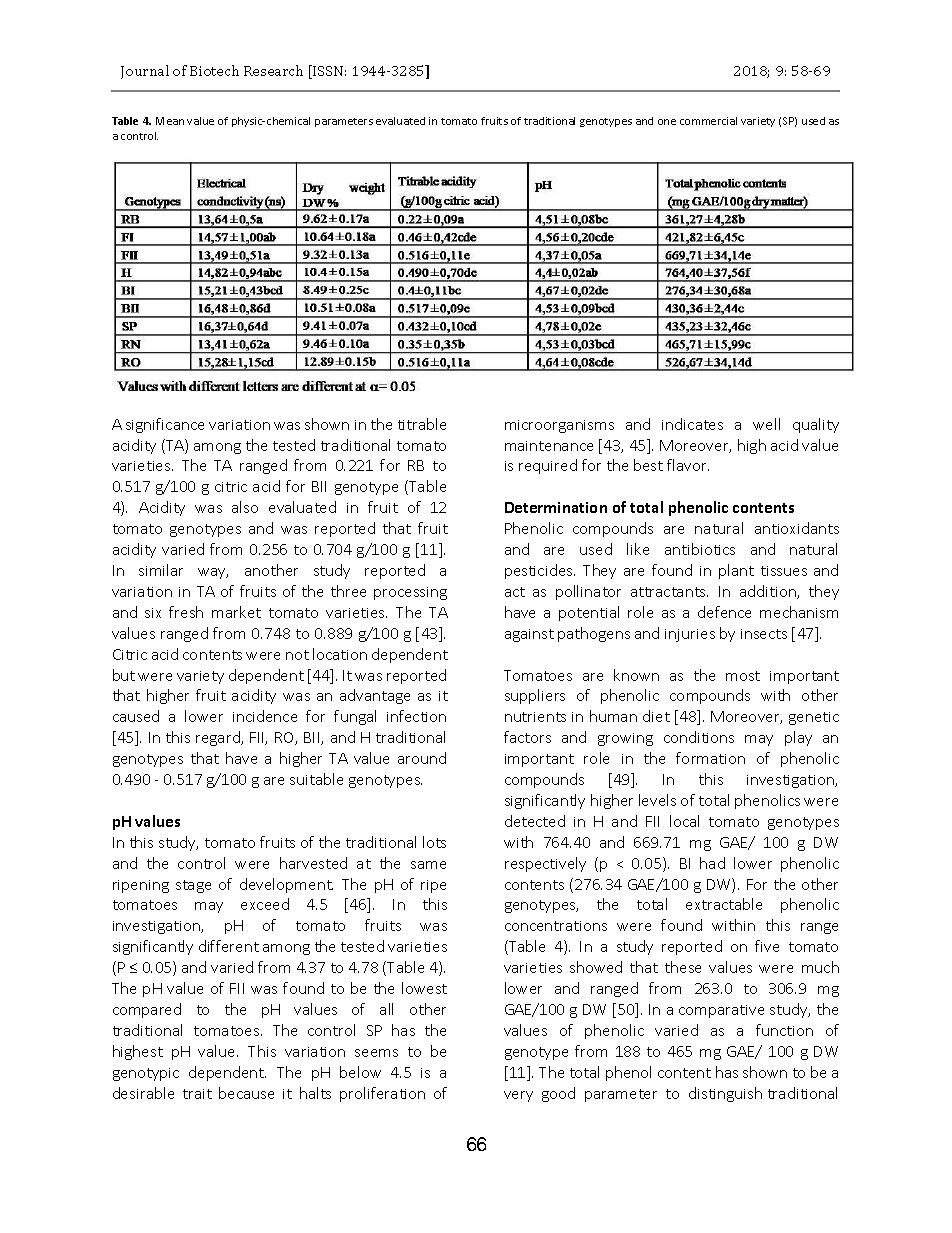 Image resolution: width=952 pixels, height=1233 pixels. Describe the element at coordinates (265, 716) in the document. I see `incidence` at that location.
